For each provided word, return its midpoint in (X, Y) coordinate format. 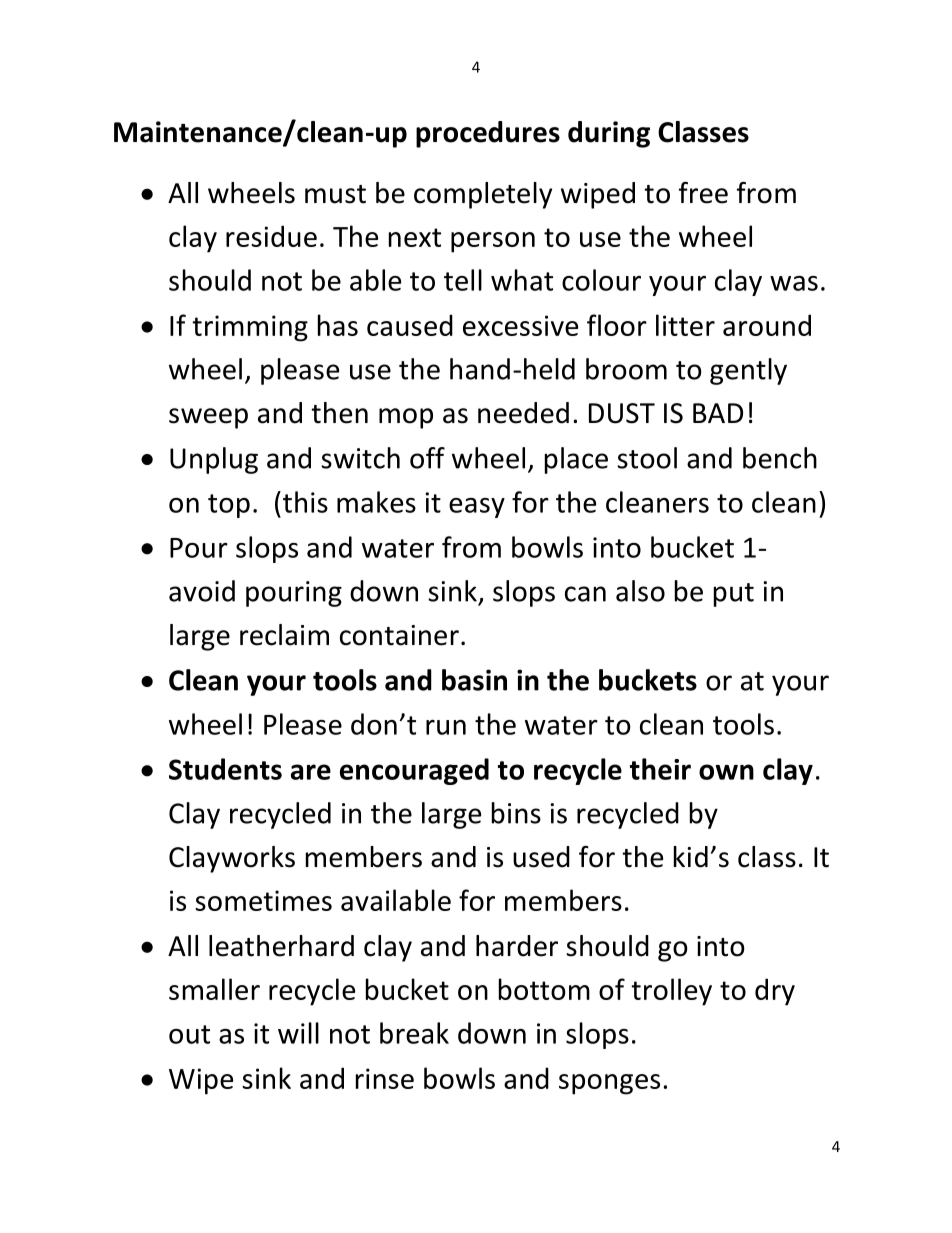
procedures (488, 134)
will (298, 1033)
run (446, 727)
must (335, 194)
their (660, 769)
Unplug (214, 460)
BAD (718, 413)
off (427, 458)
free (703, 193)
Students (225, 769)
